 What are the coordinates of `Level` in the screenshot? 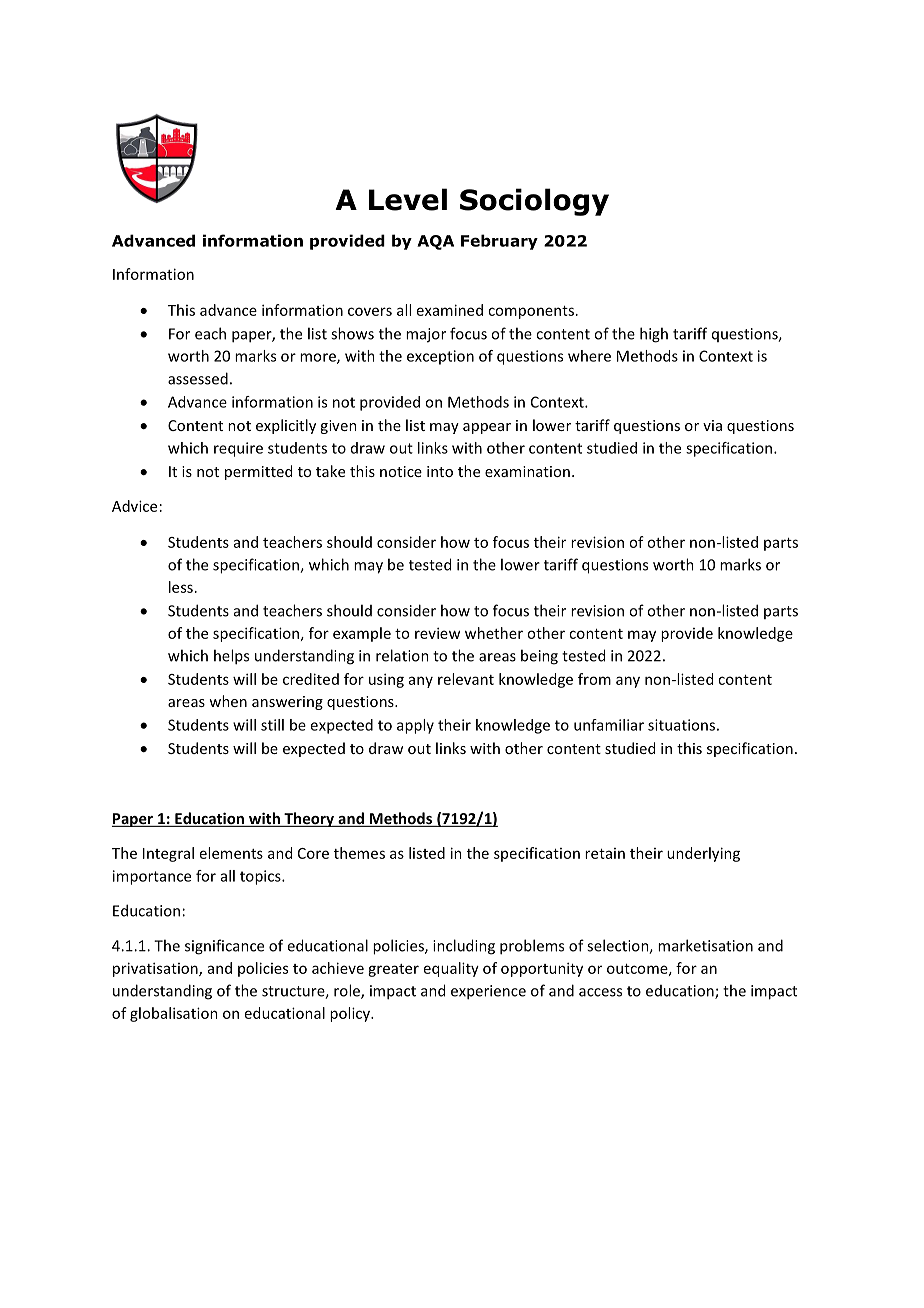 It's located at (408, 199).
